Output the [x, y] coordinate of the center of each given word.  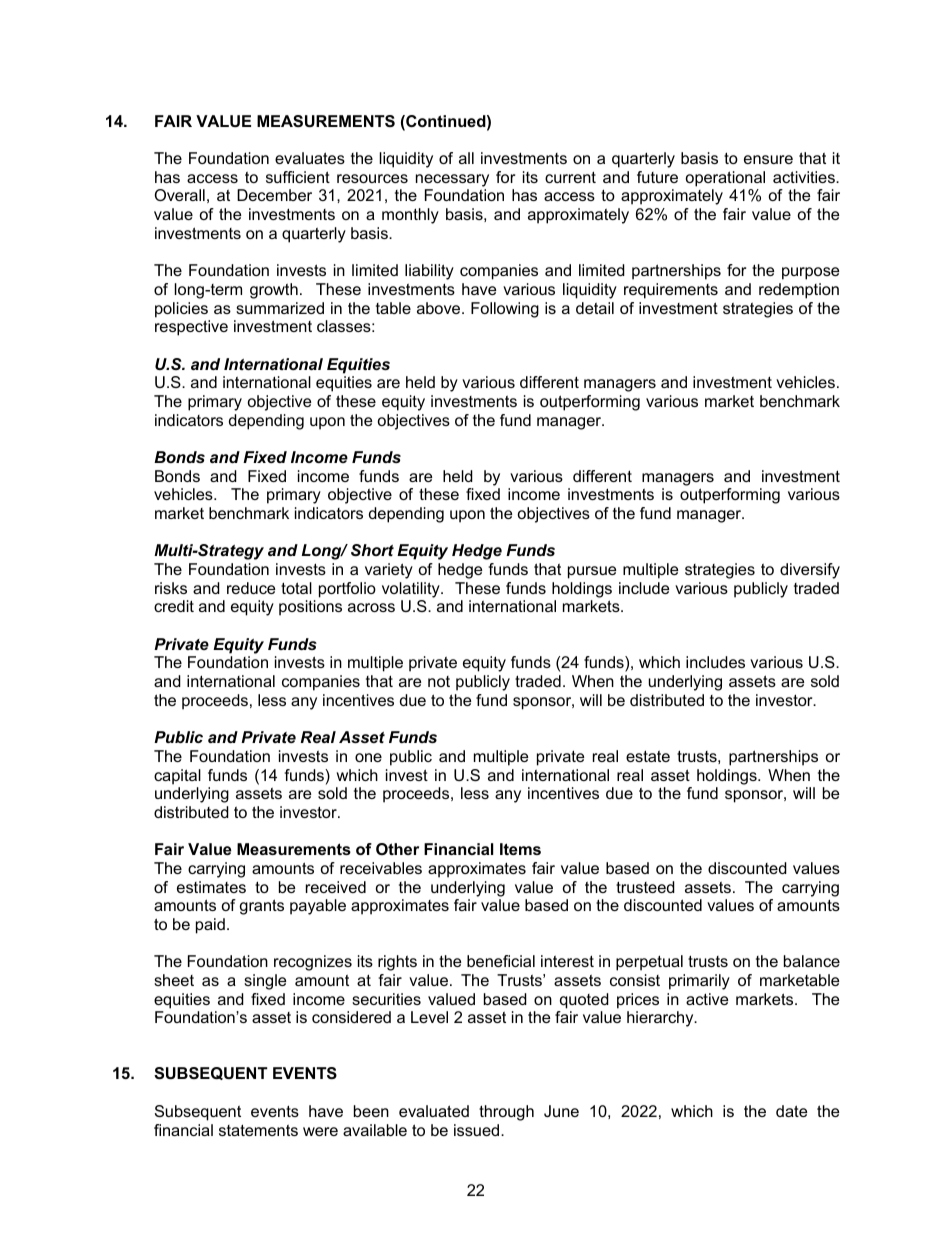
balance [812, 961]
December [274, 195]
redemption [799, 291]
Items [520, 849]
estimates [211, 887]
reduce [251, 588]
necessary [452, 180]
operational [725, 179]
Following [505, 310]
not [439, 681]
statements [258, 1130]
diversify [810, 571]
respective [191, 328]
